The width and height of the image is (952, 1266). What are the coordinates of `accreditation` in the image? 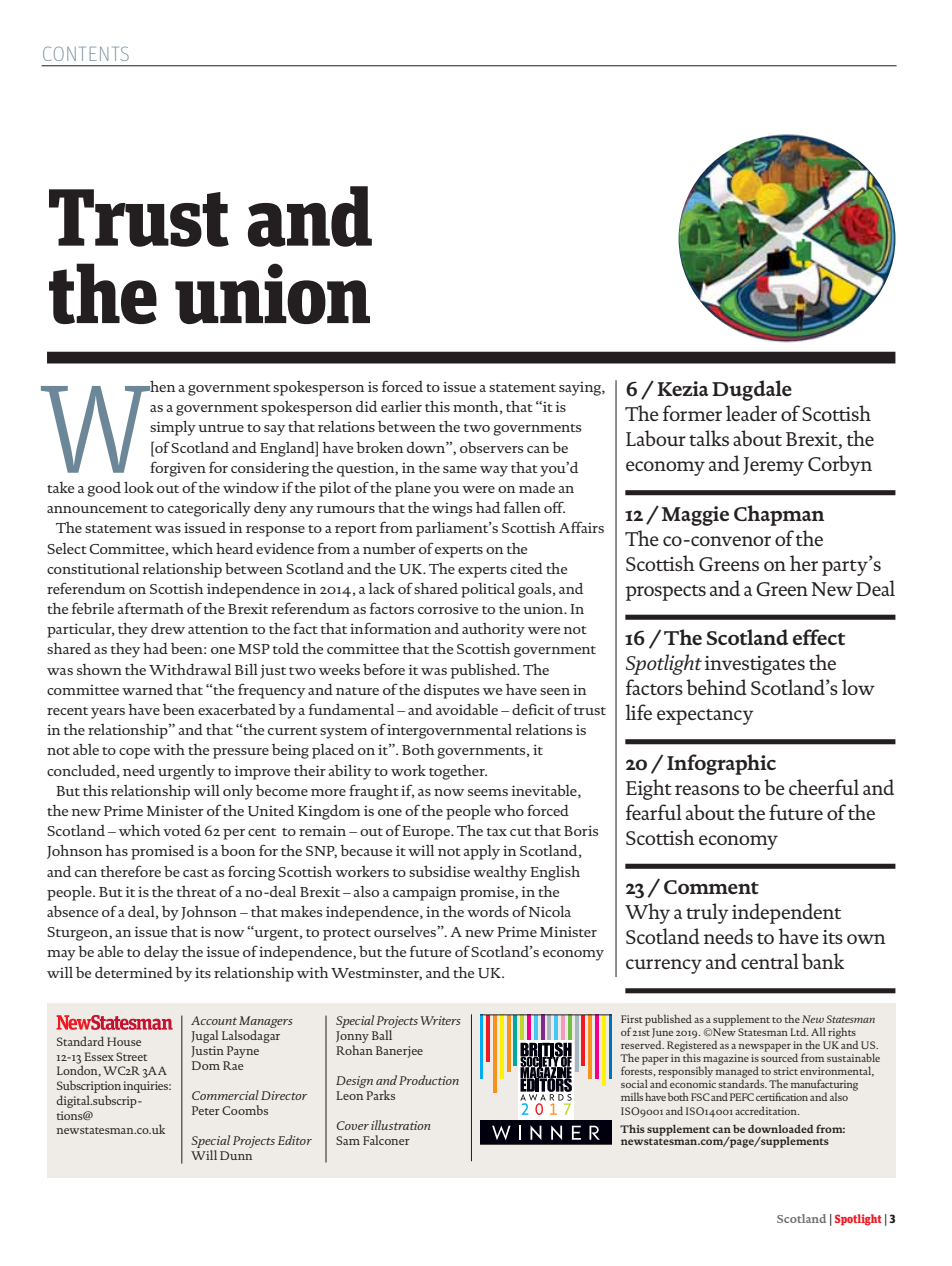 It's located at (767, 1110).
